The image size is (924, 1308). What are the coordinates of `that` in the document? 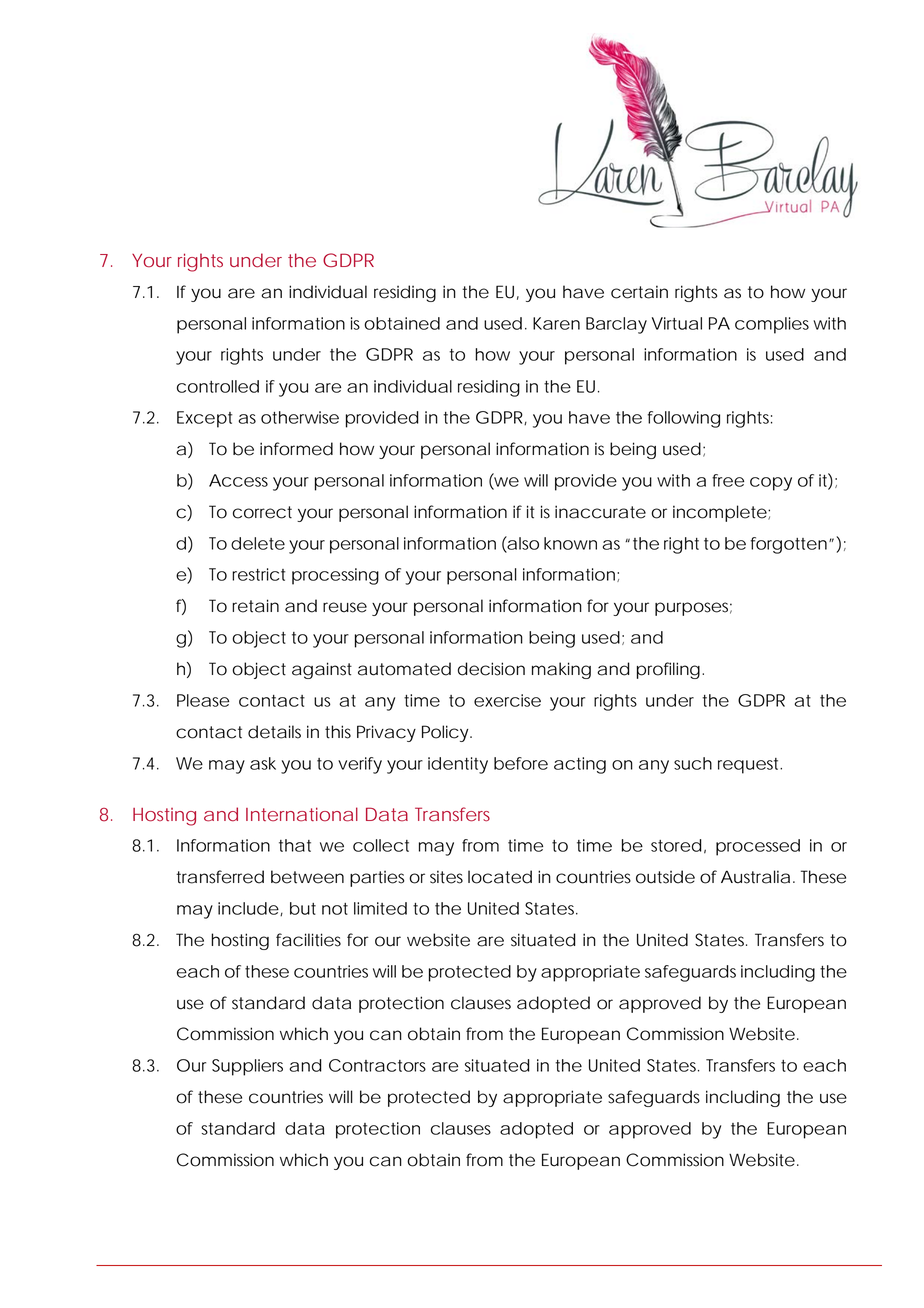 It's located at (295, 845).
